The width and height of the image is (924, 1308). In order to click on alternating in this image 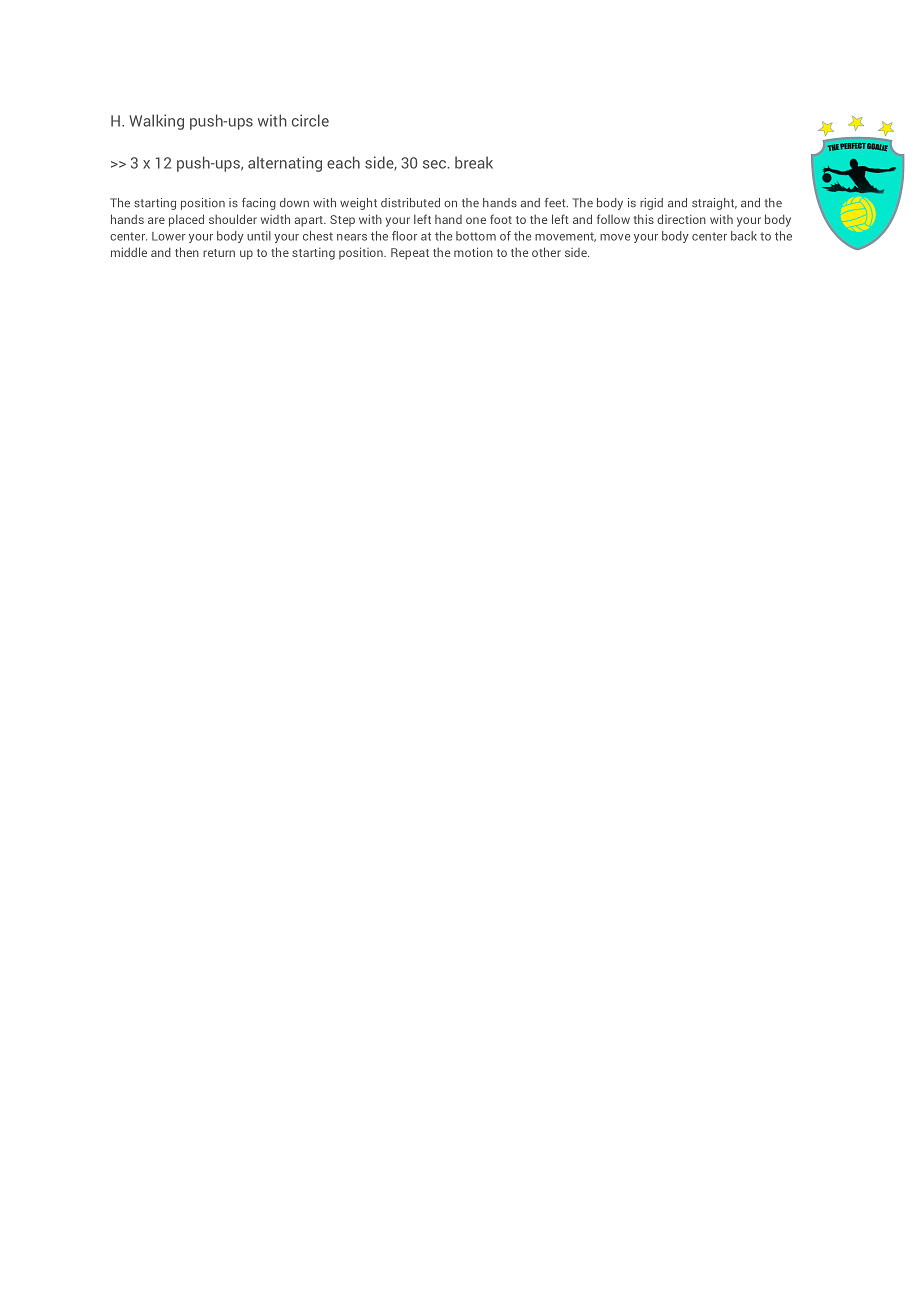, I will do `click(285, 164)`.
